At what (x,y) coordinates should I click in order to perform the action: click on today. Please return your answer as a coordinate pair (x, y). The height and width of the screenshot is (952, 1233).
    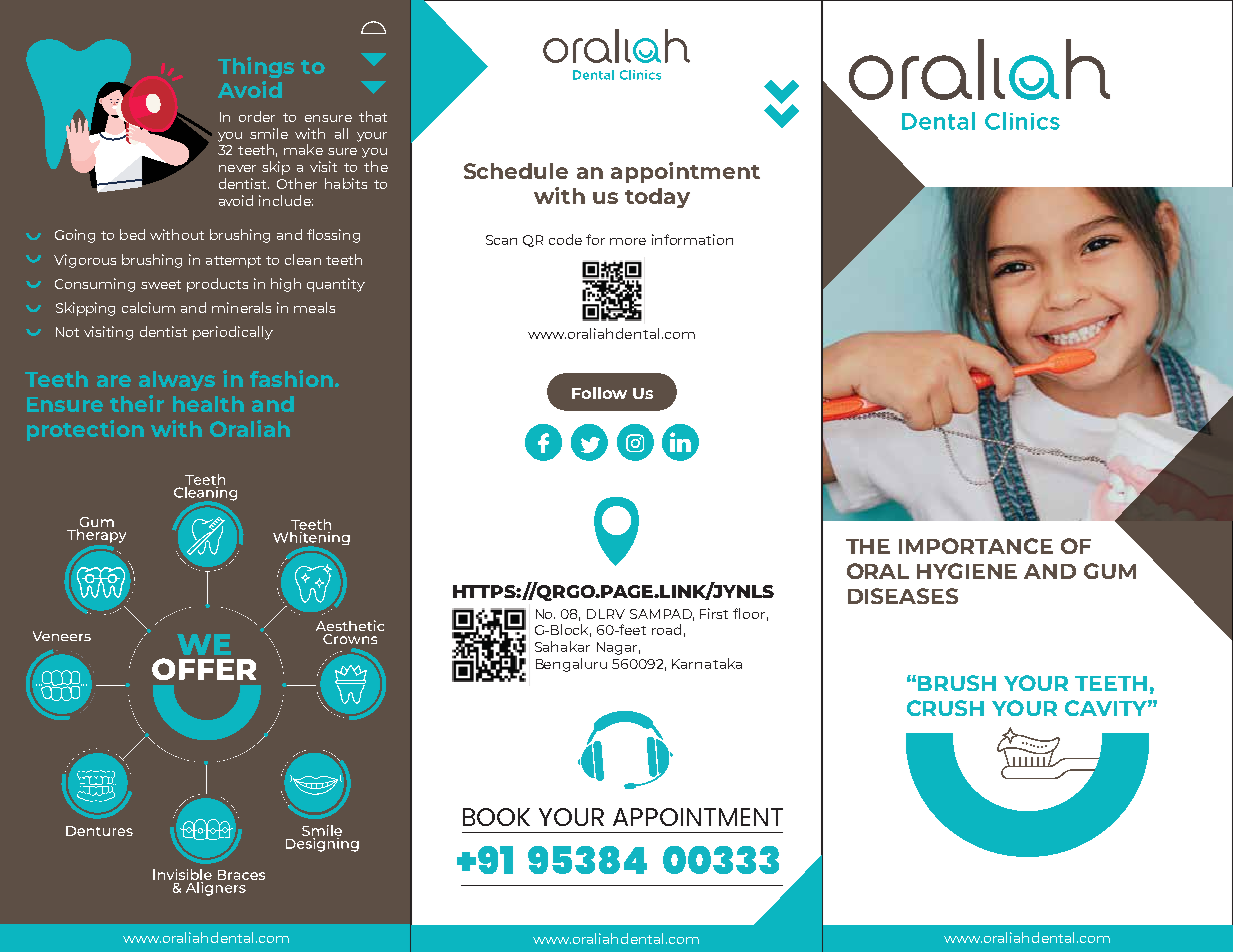
    Looking at the image, I should click on (657, 198).
